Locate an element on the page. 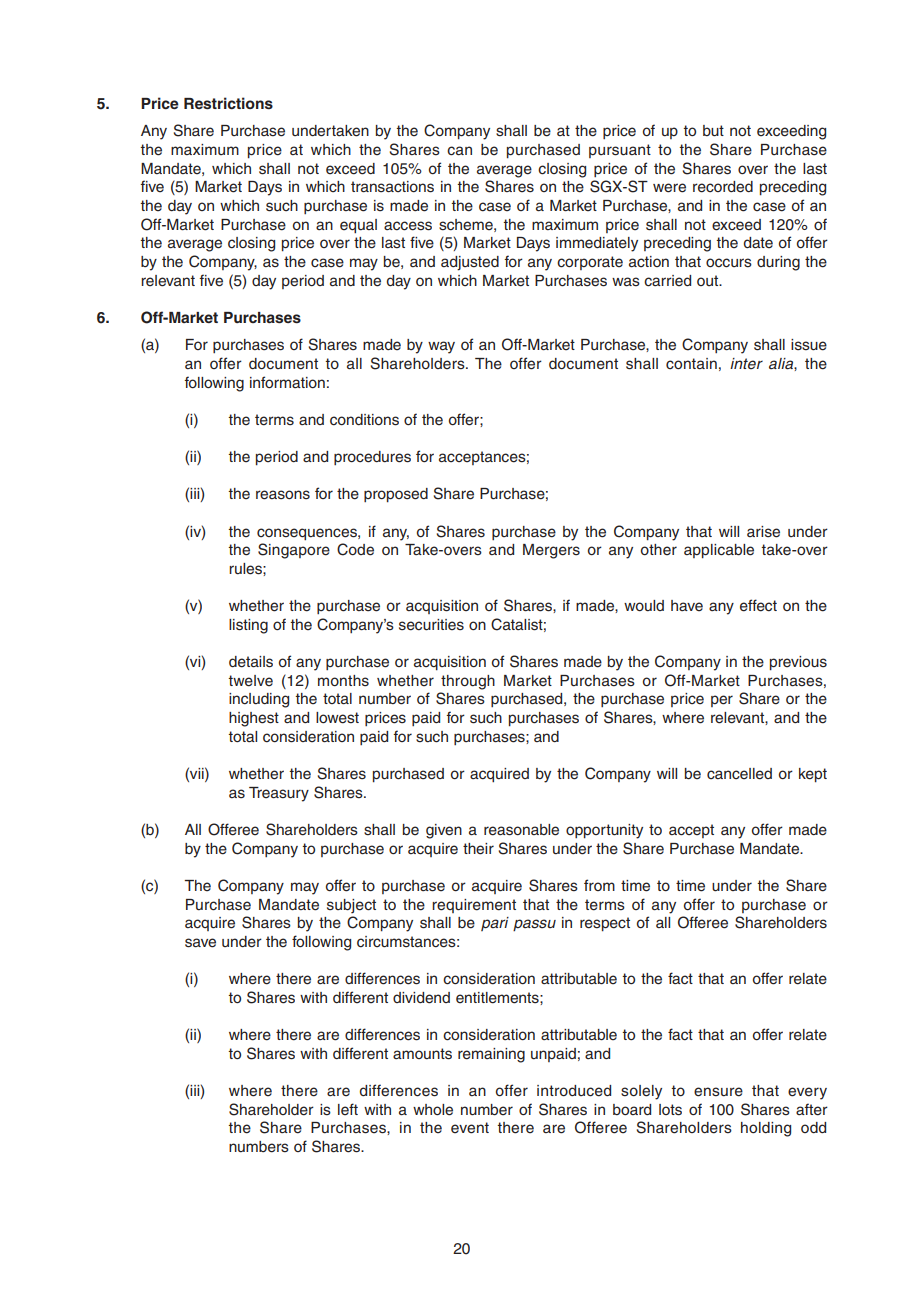  ensure is located at coordinates (718, 1092).
